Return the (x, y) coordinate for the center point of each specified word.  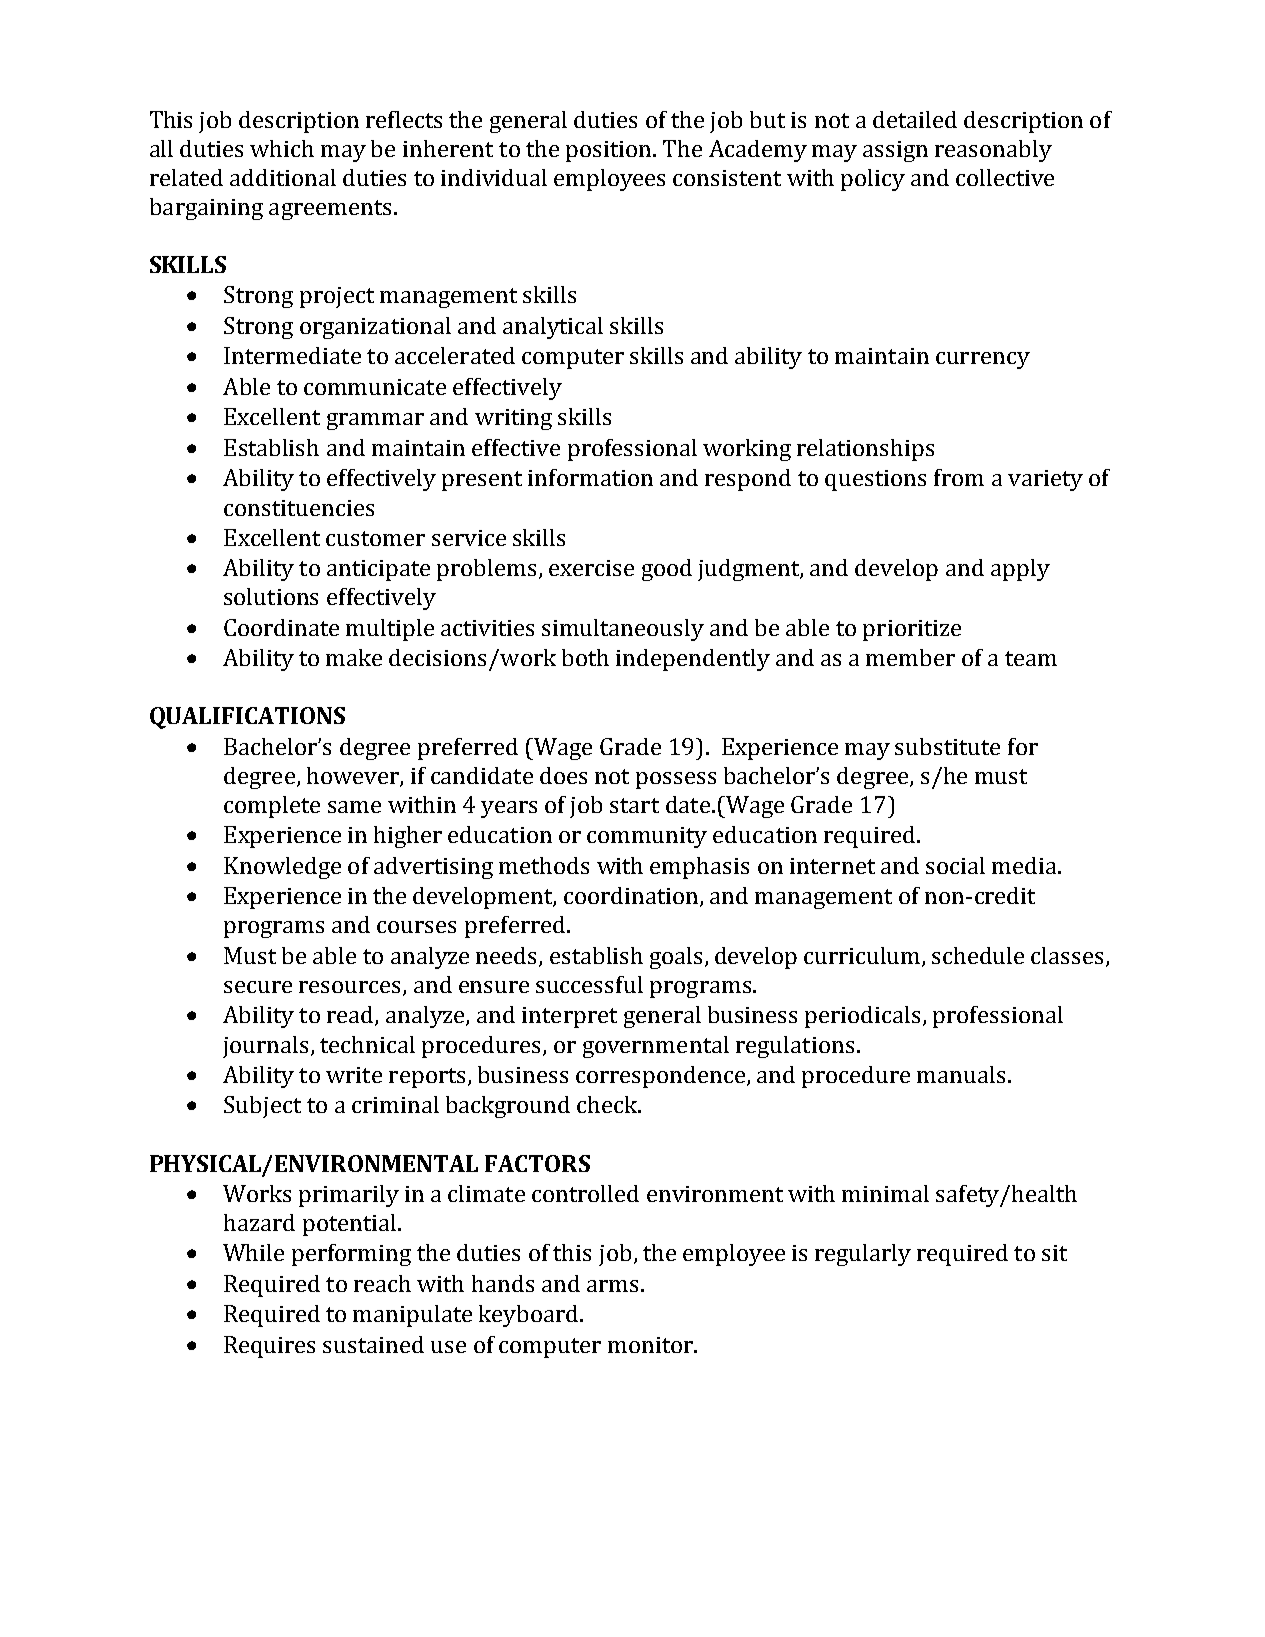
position (610, 151)
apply (1020, 570)
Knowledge (282, 868)
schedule (978, 955)
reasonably (993, 151)
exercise (591, 568)
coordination (632, 897)
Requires (269, 1347)
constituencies (299, 508)
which (282, 148)
